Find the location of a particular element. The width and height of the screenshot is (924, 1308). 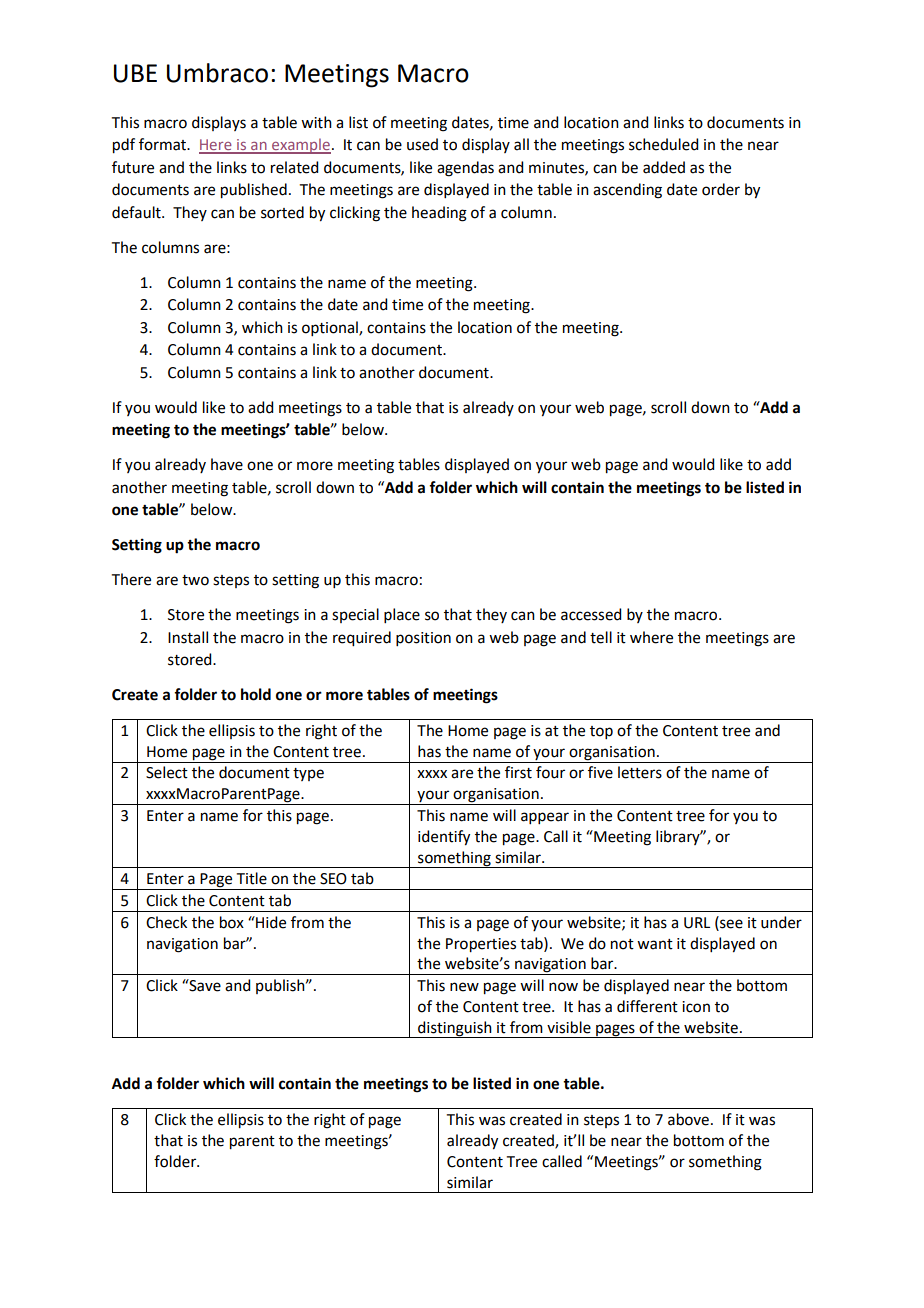

format is located at coordinates (164, 144).
